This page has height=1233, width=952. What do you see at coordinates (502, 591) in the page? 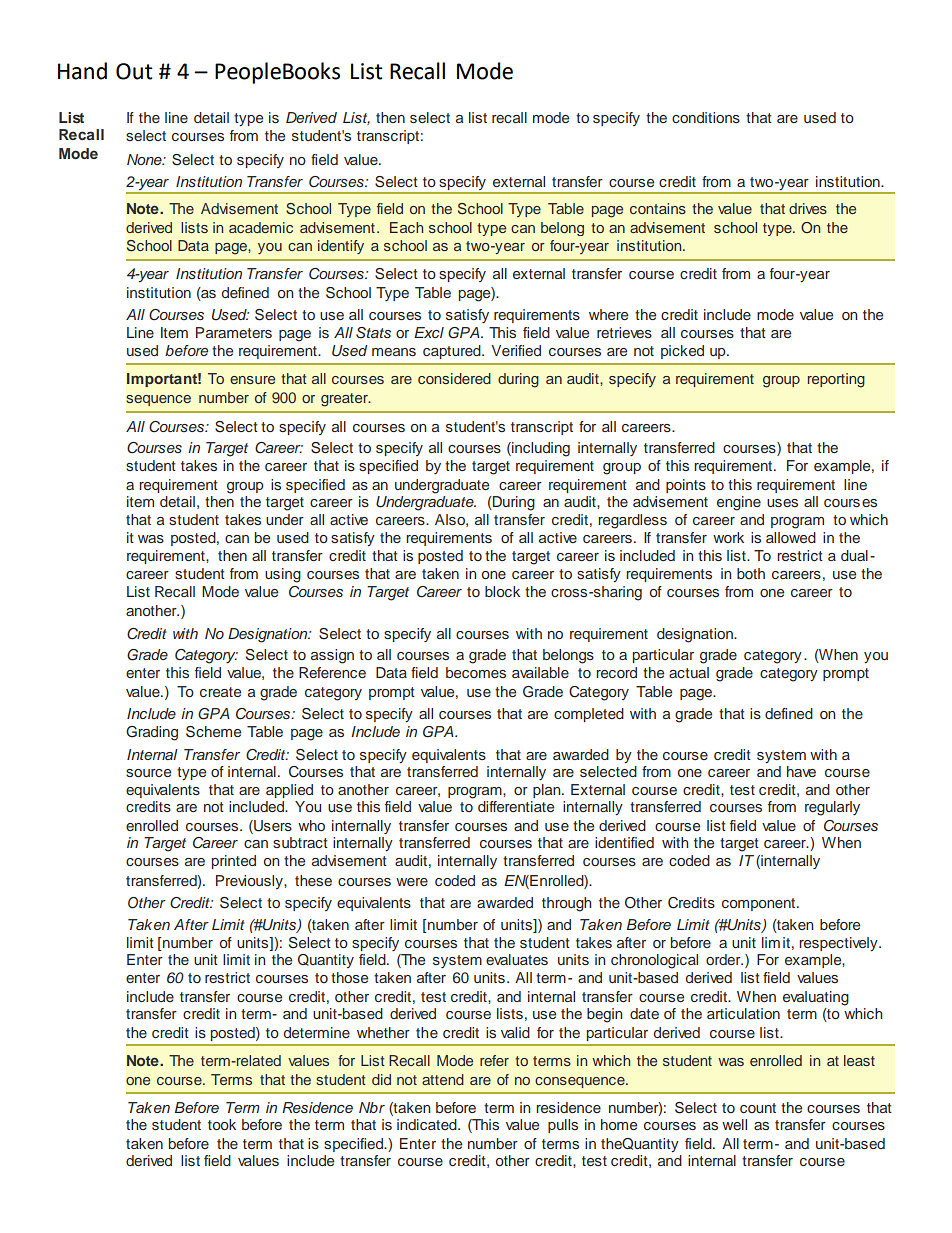
I see `block` at bounding box center [502, 591].
